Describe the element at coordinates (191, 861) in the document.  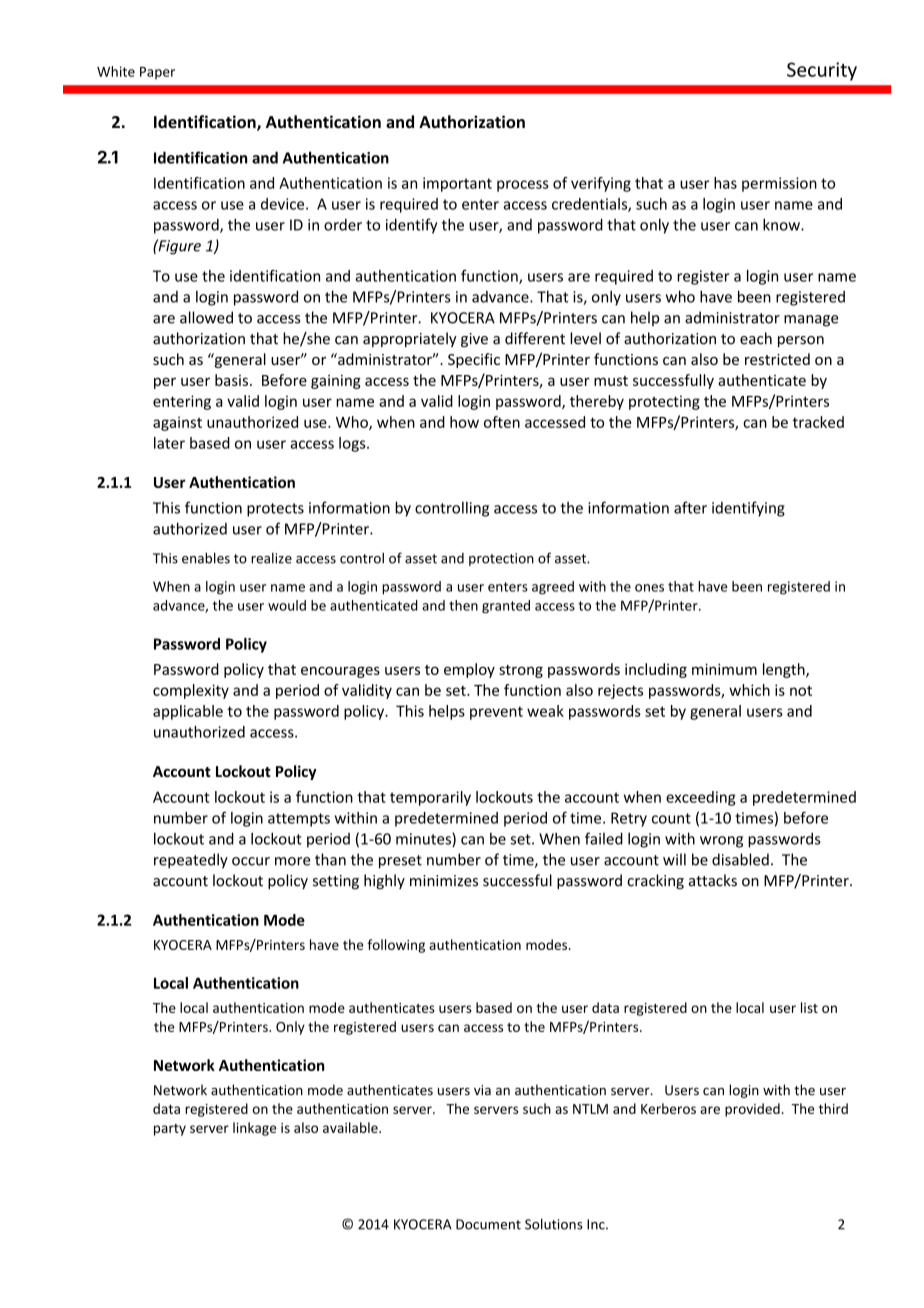
I see `repeatedly` at that location.
